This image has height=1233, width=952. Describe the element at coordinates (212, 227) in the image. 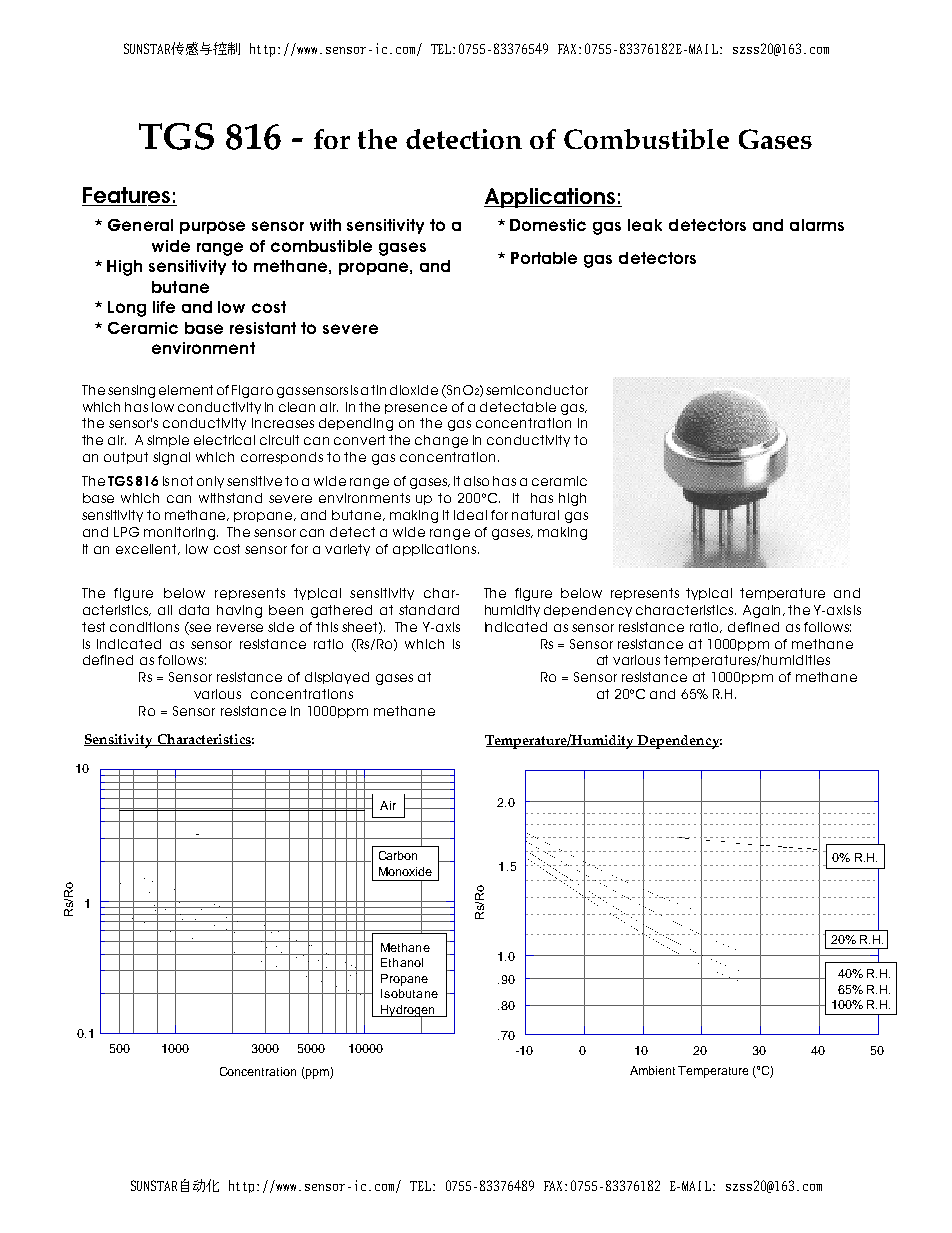

I see `purpose` at that location.
